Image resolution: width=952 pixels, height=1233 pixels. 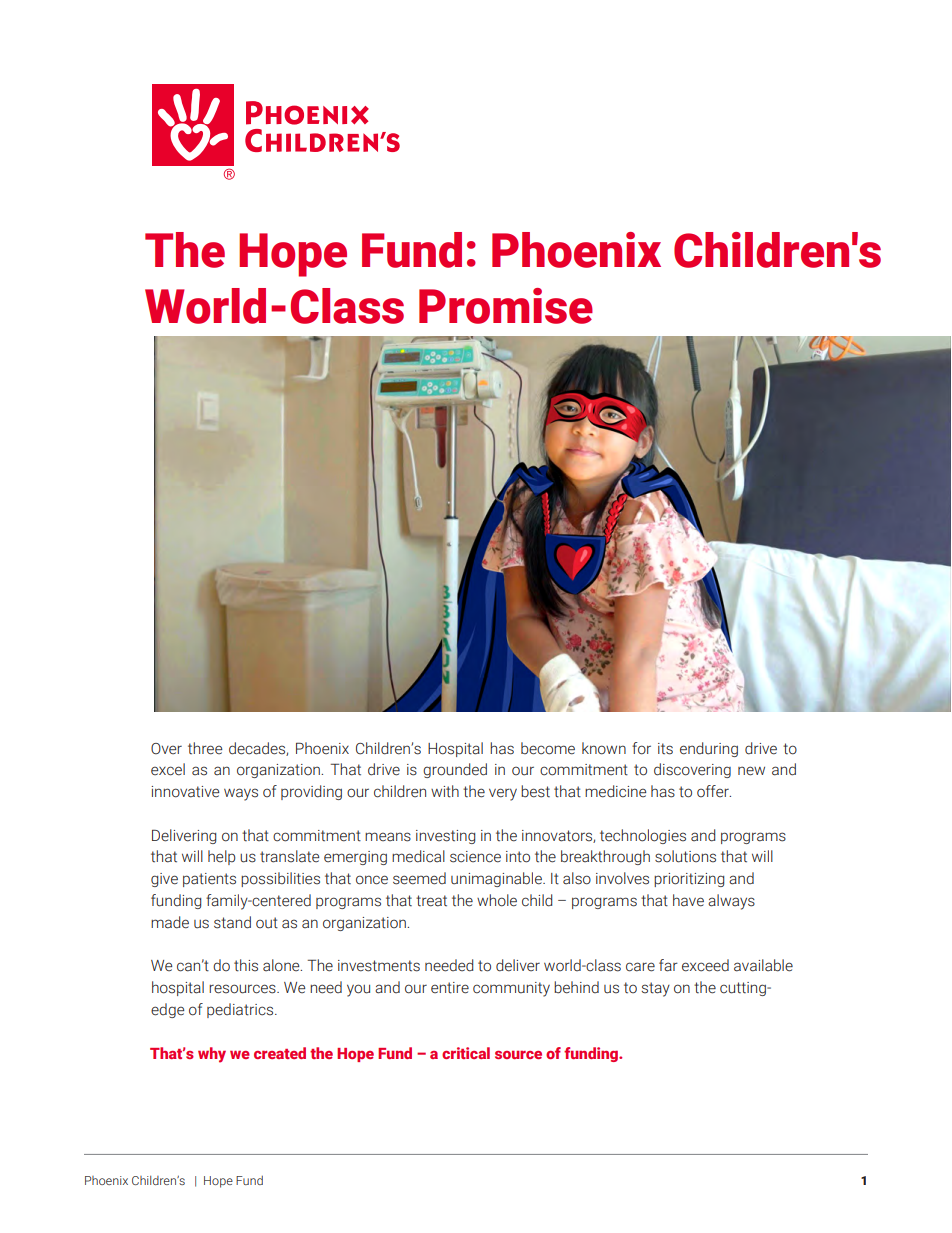 I want to click on enduring, so click(x=709, y=749).
